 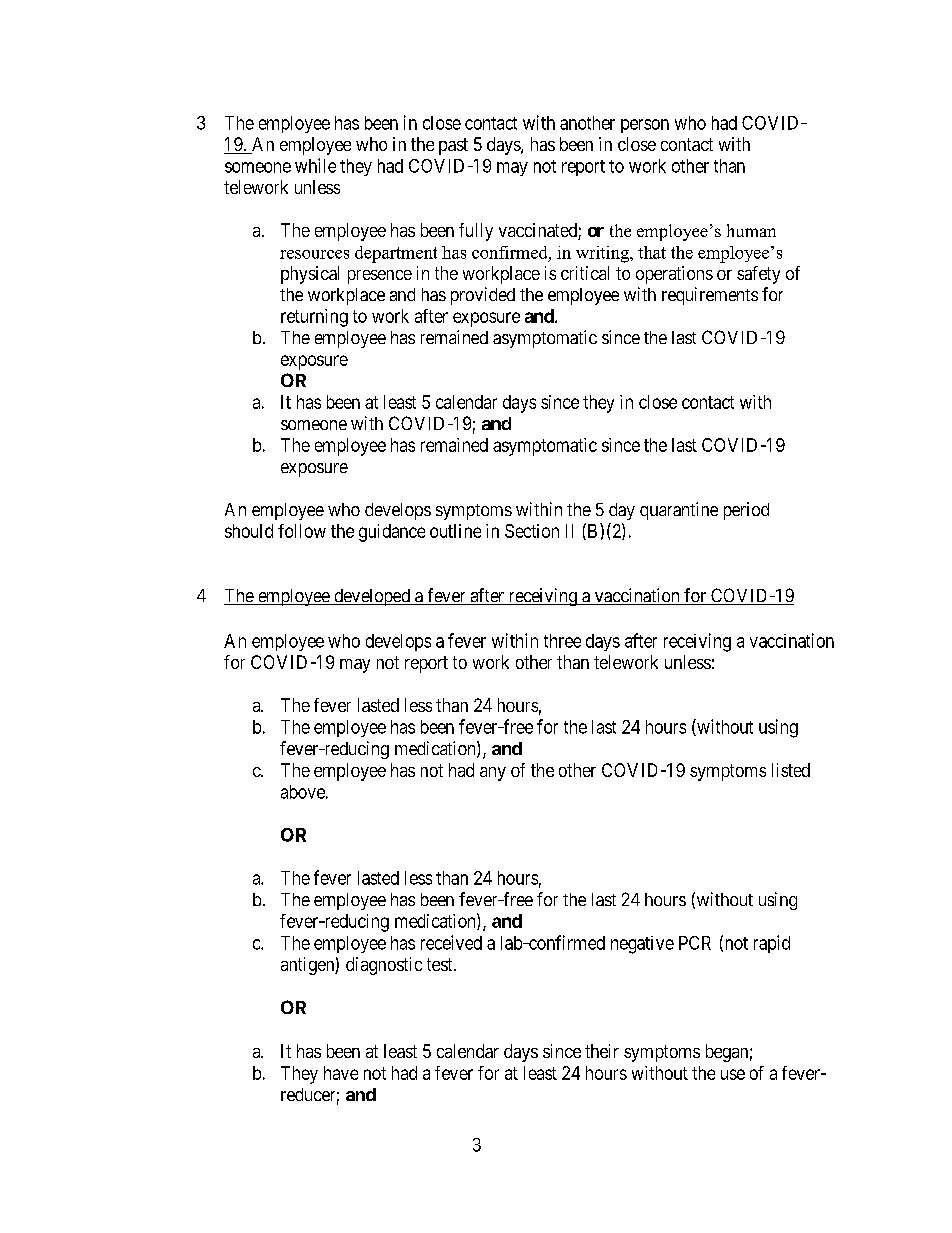 What do you see at coordinates (733, 1074) in the screenshot?
I see `use` at bounding box center [733, 1074].
